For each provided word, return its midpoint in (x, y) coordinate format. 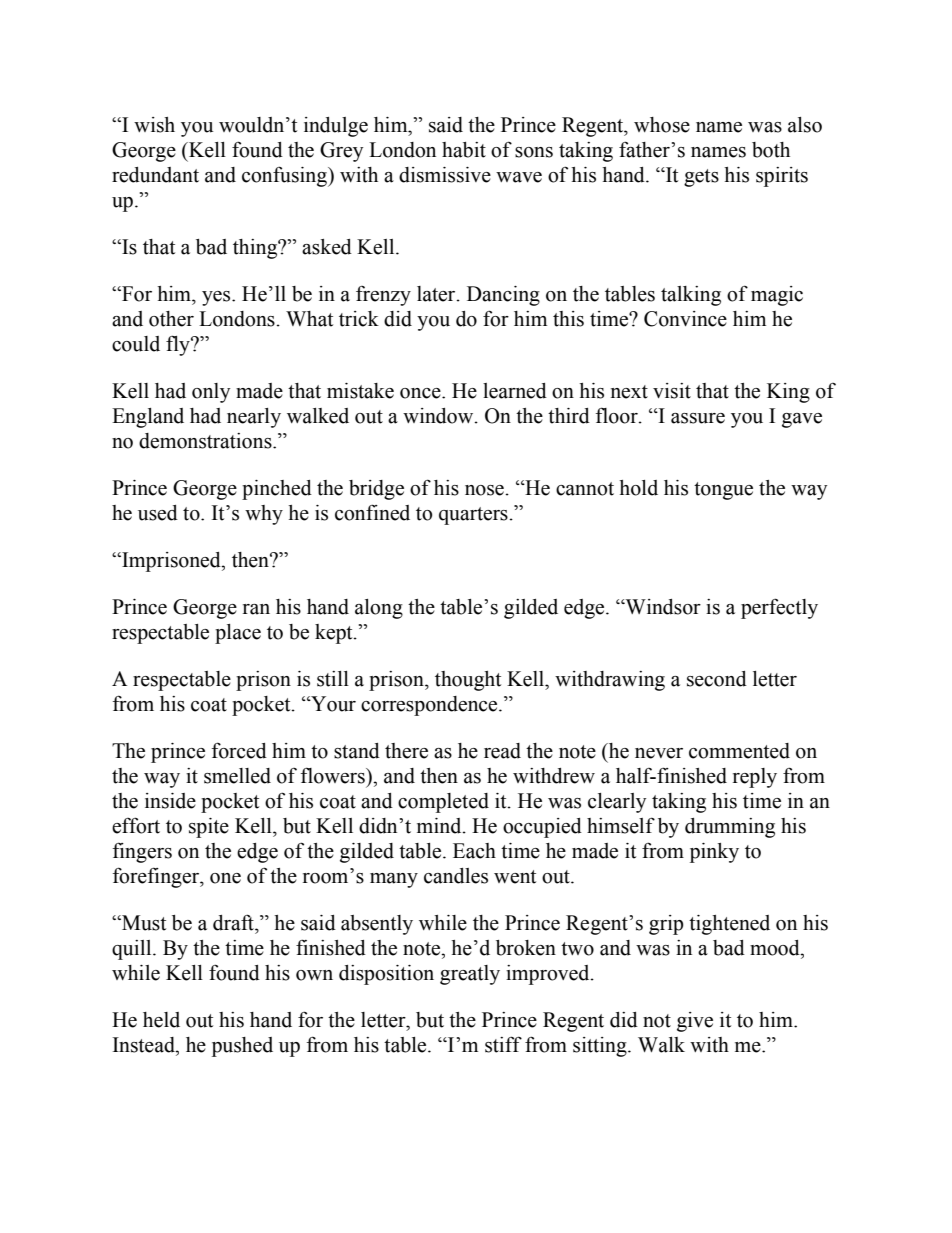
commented (739, 751)
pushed (242, 1047)
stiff (503, 1044)
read (502, 751)
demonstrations (206, 441)
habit (464, 150)
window (439, 416)
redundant (155, 175)
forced (239, 750)
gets (701, 178)
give (695, 1022)
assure (698, 418)
